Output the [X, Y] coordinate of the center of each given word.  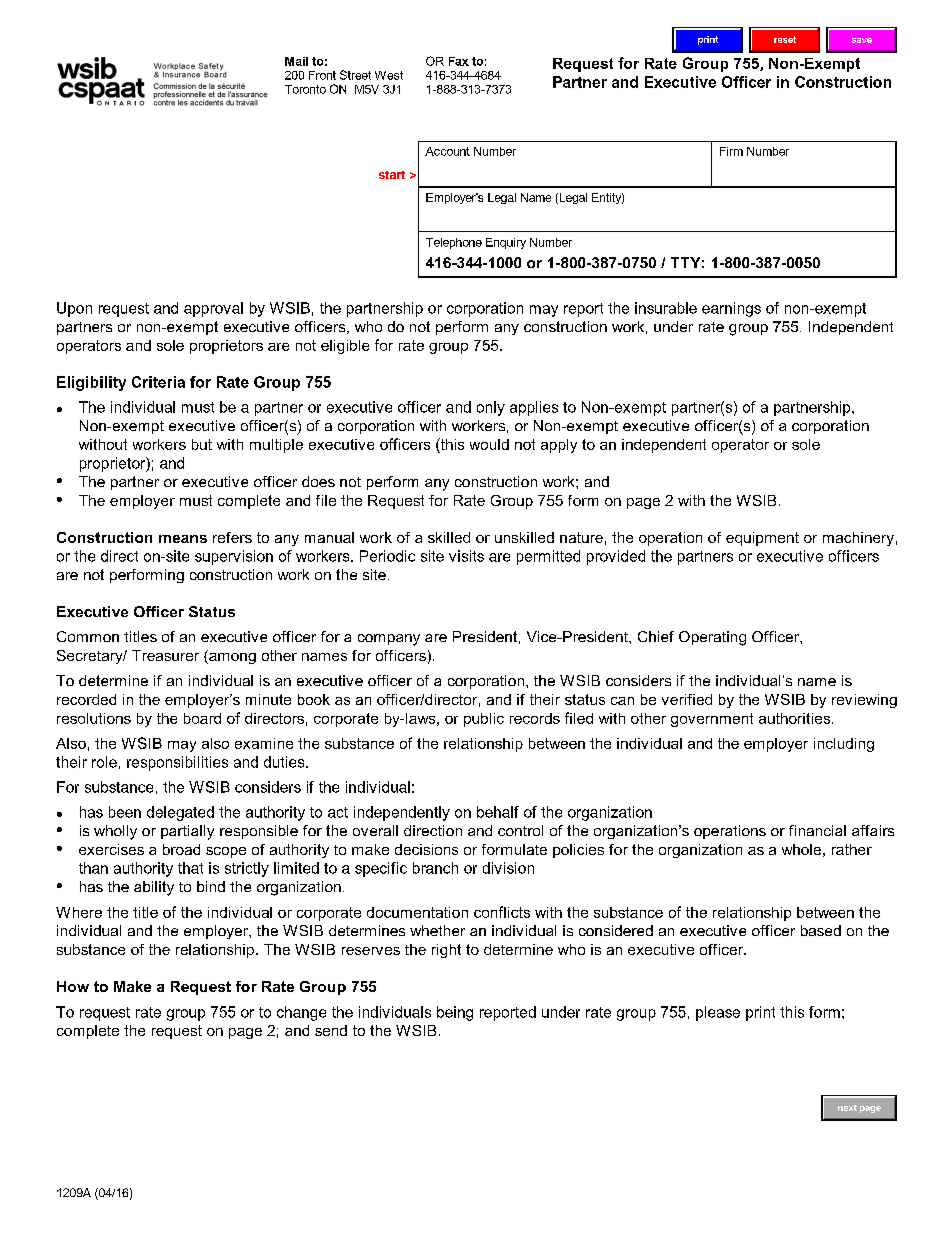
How [73, 986]
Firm [731, 151]
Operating [712, 638]
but [202, 444]
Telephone [454, 243]
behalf [498, 812]
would [489, 444]
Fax [459, 61]
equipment [762, 539]
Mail [296, 61]
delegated [180, 813]
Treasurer [165, 655]
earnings [731, 309]
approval [213, 309]
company [389, 640]
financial [817, 830]
